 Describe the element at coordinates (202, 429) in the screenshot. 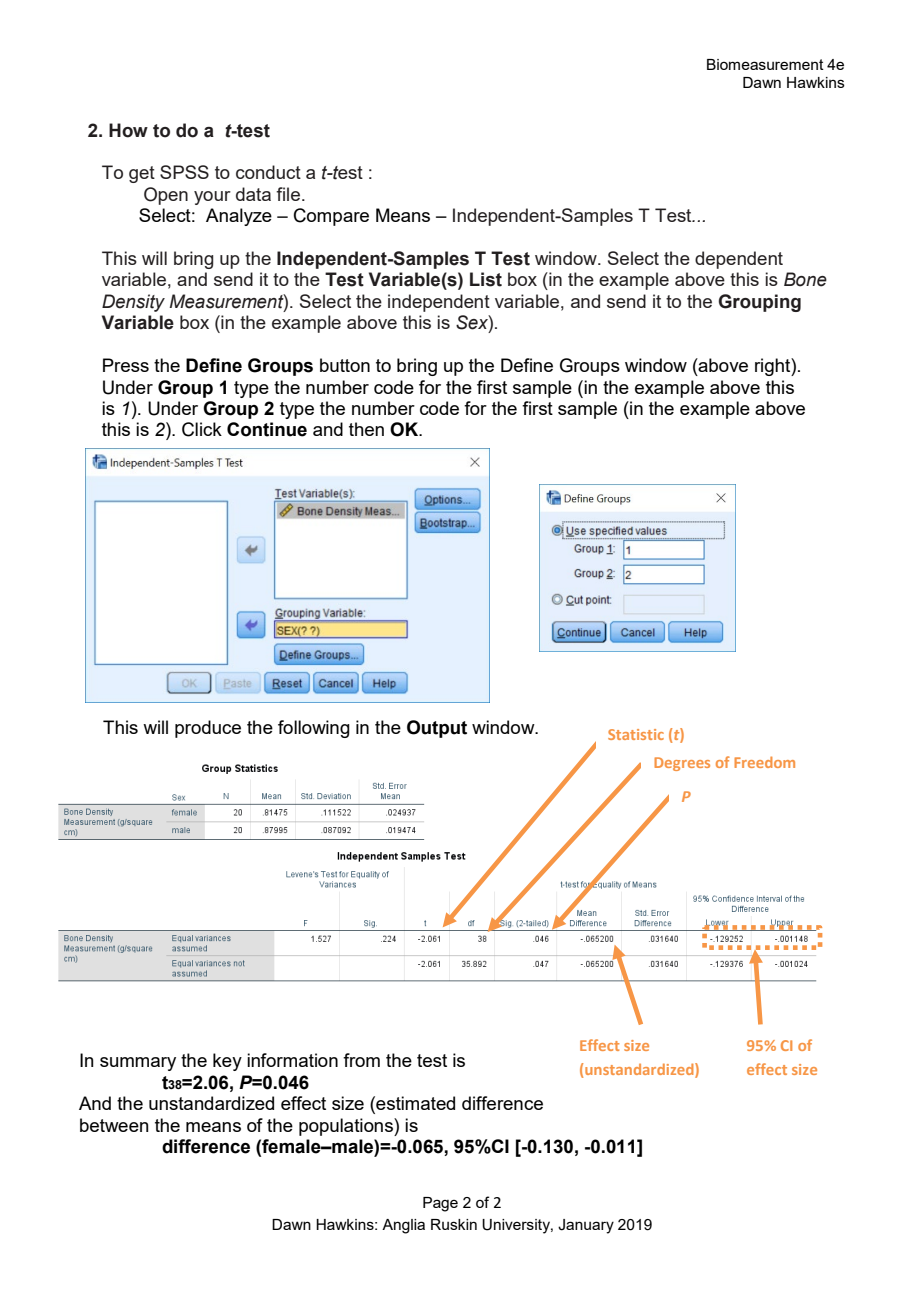

I see `Click` at that location.
